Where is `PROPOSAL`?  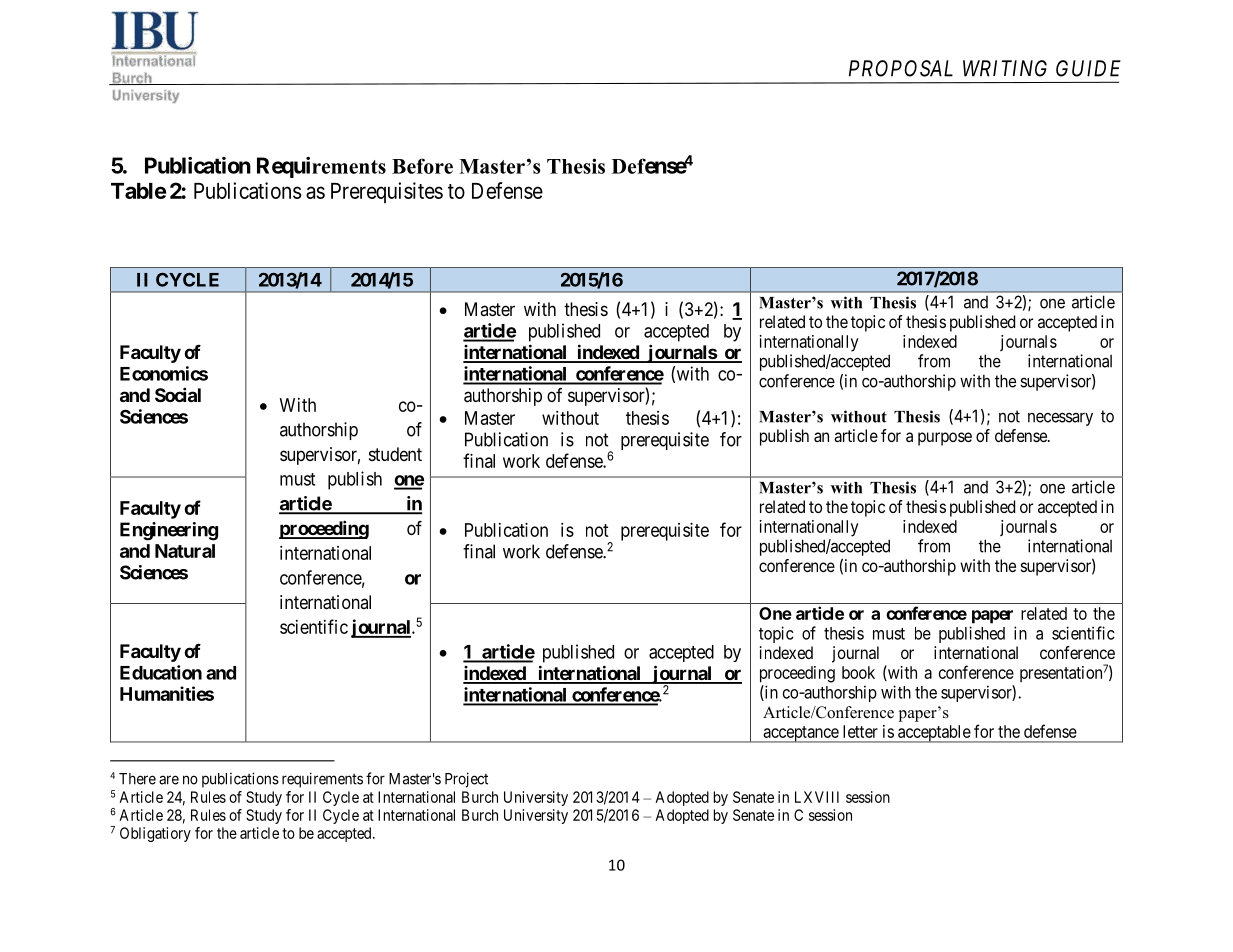 PROPOSAL is located at coordinates (901, 68).
